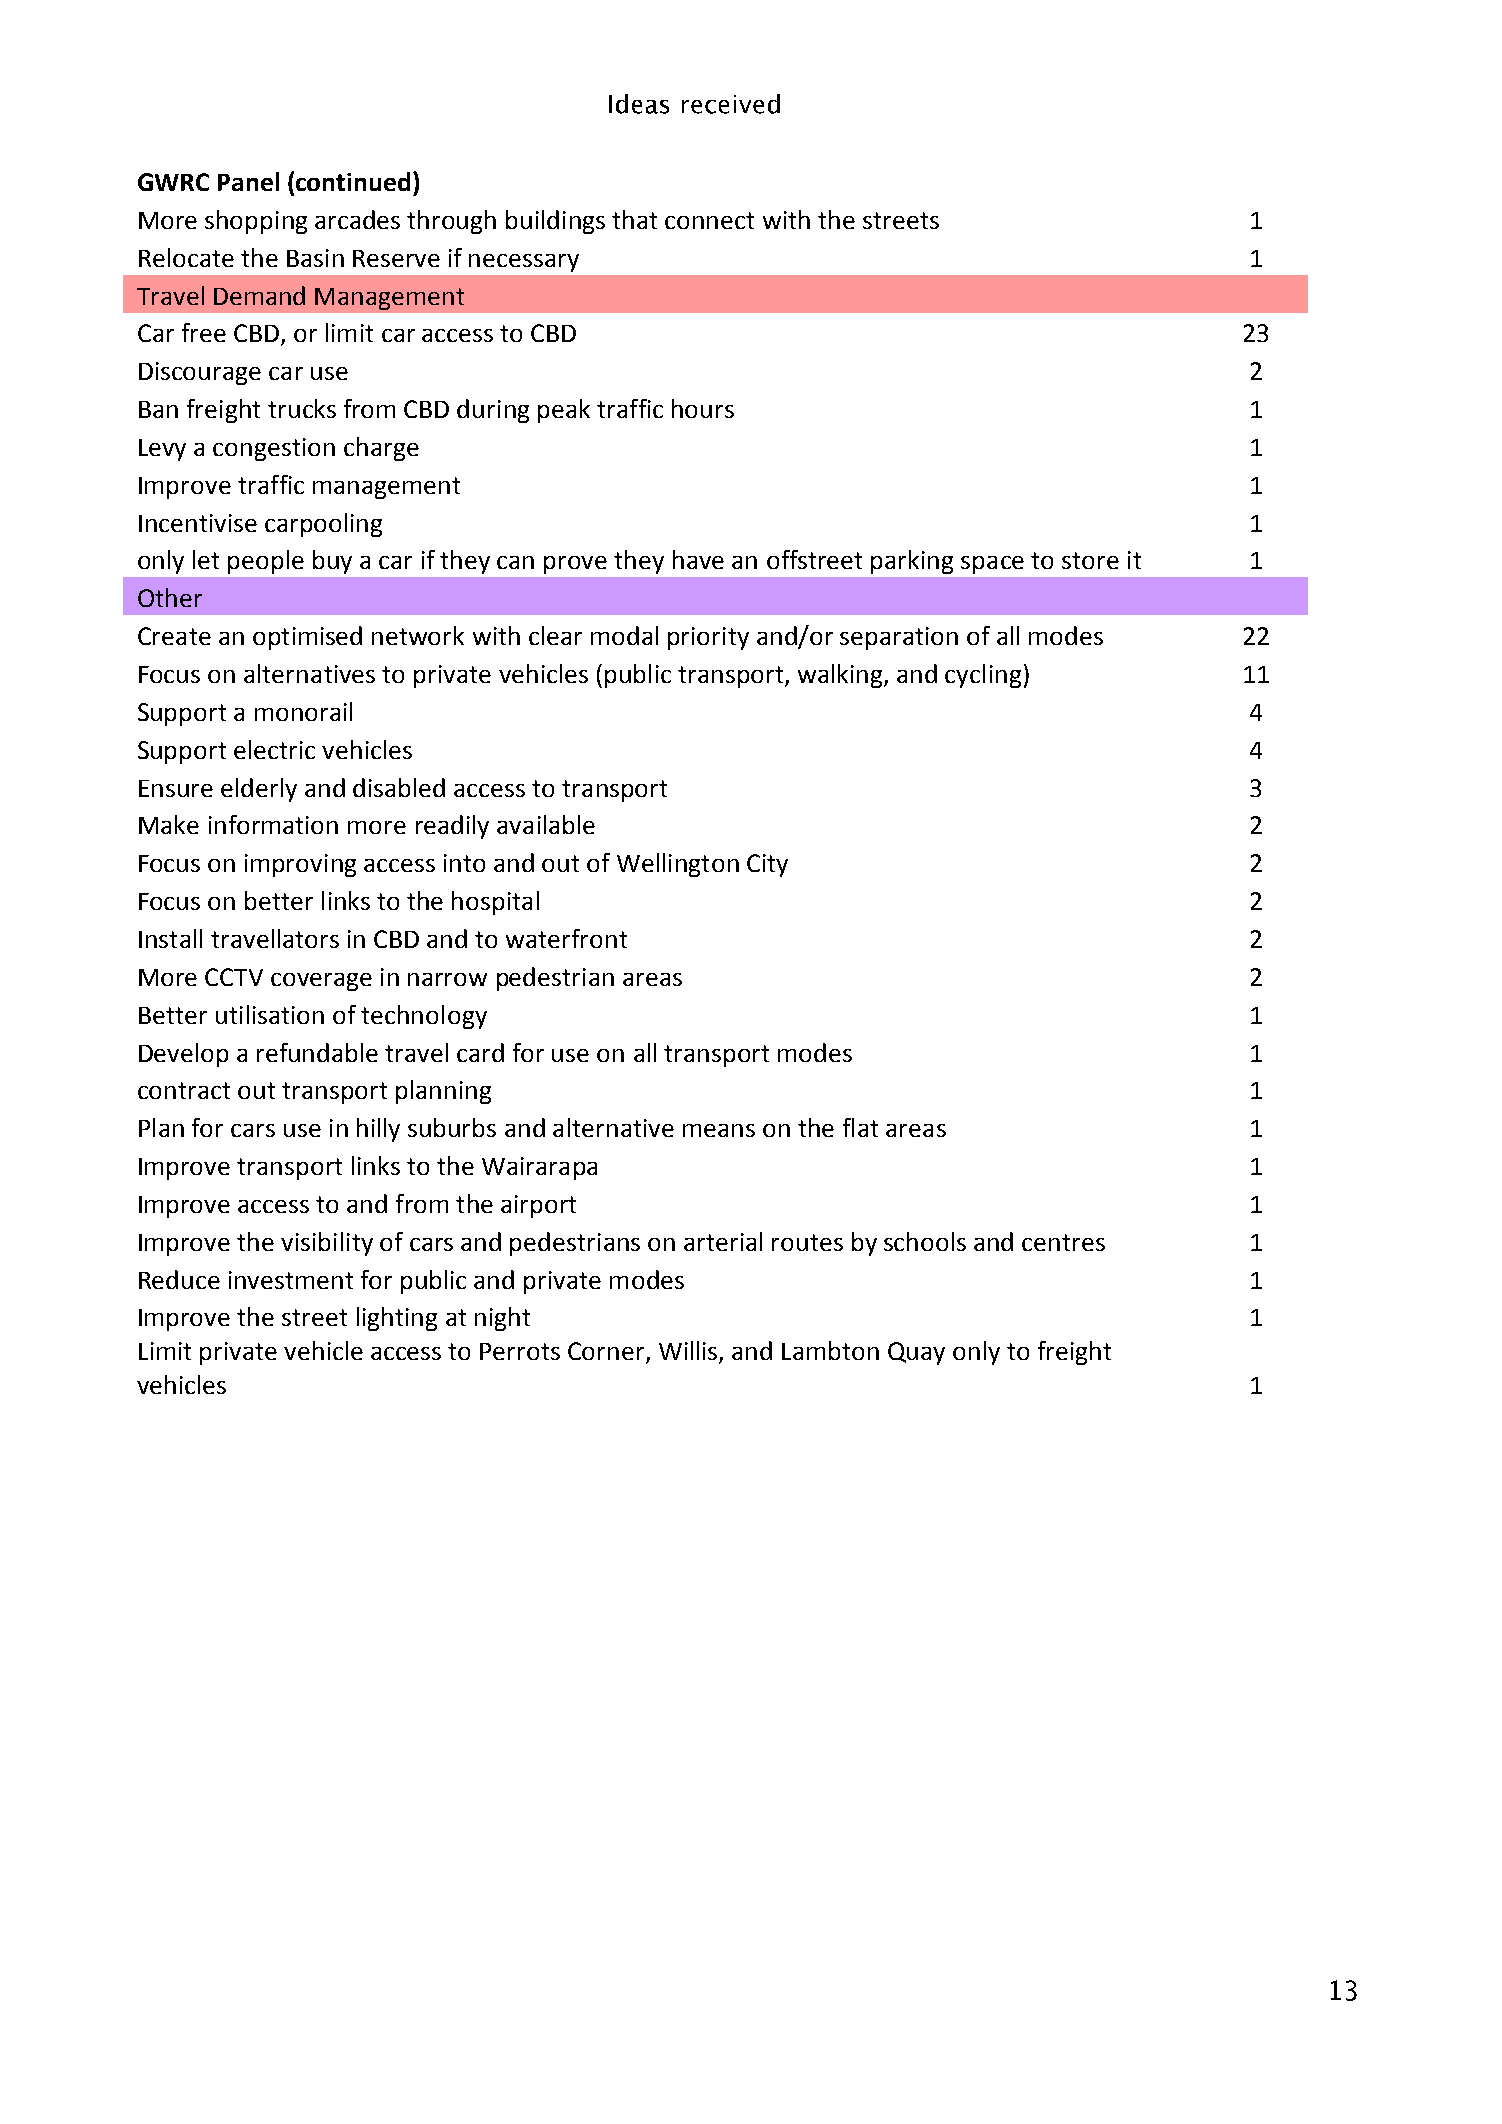 This image has width=1502, height=2124. What do you see at coordinates (634, 219) in the image?
I see `that` at bounding box center [634, 219].
